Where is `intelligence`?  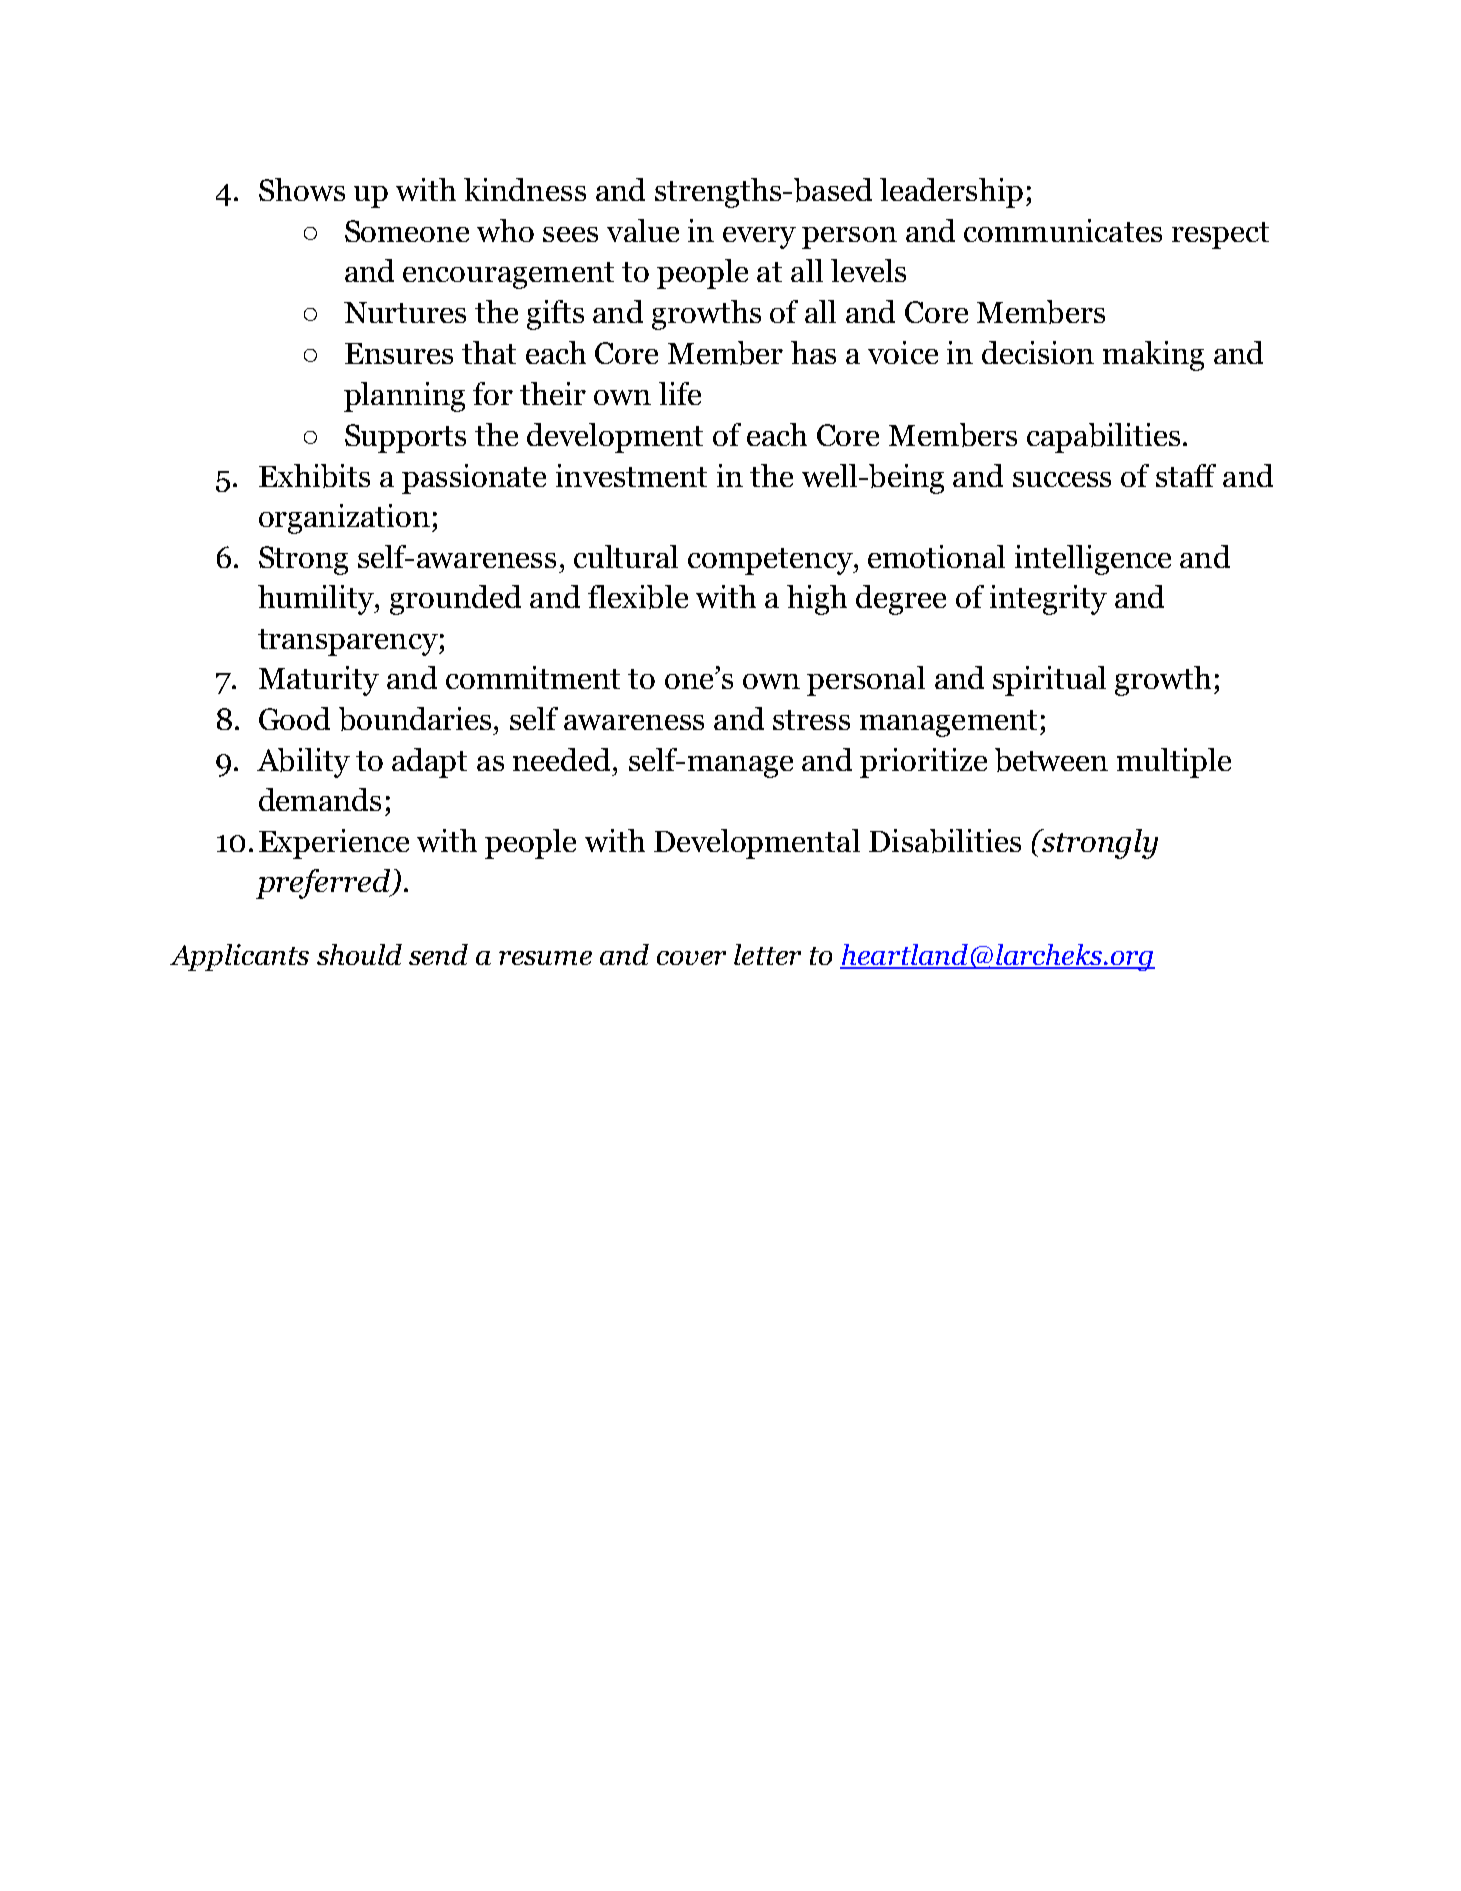
intelligence is located at coordinates (1093, 560).
